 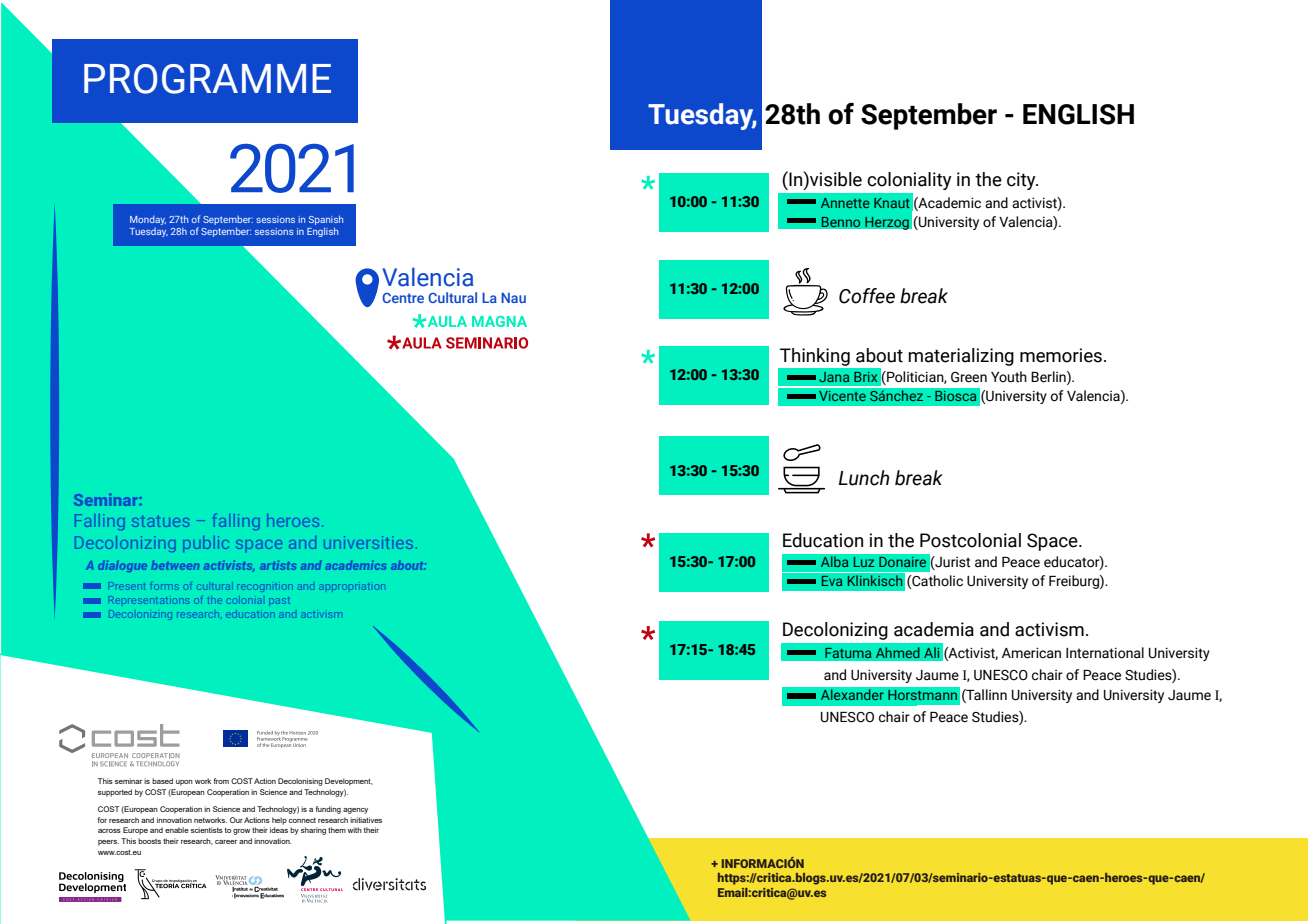 What do you see at coordinates (867, 296) in the screenshot?
I see `Coffee` at bounding box center [867, 296].
